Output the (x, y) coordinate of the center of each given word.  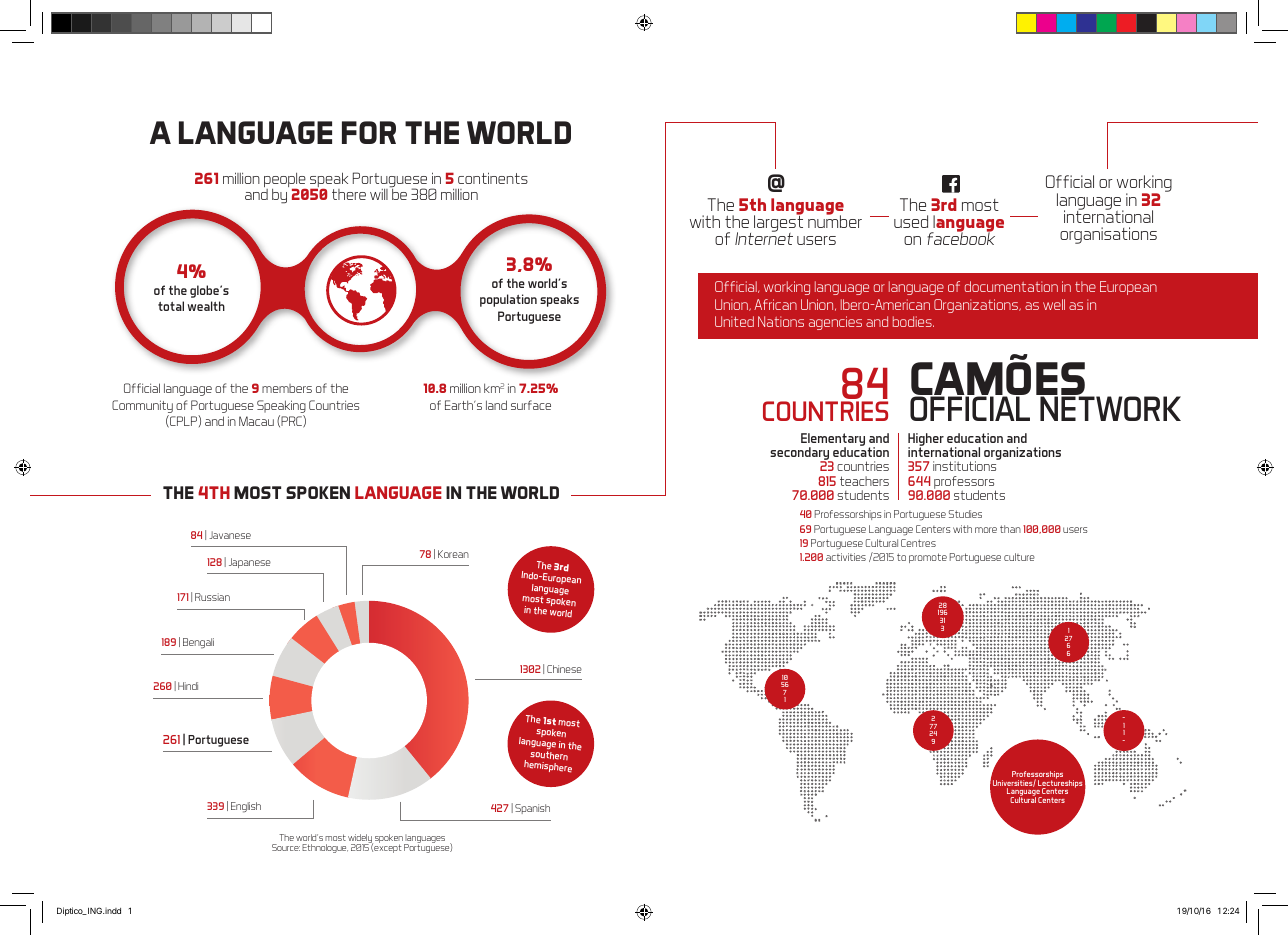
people (286, 181)
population (508, 300)
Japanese (250, 563)
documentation (1011, 286)
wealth (206, 306)
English (246, 807)
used (911, 221)
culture (1019, 557)
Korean (453, 554)
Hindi (188, 686)
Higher (926, 441)
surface (531, 405)
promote (928, 558)
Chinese (564, 669)
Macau (256, 421)
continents (493, 178)
